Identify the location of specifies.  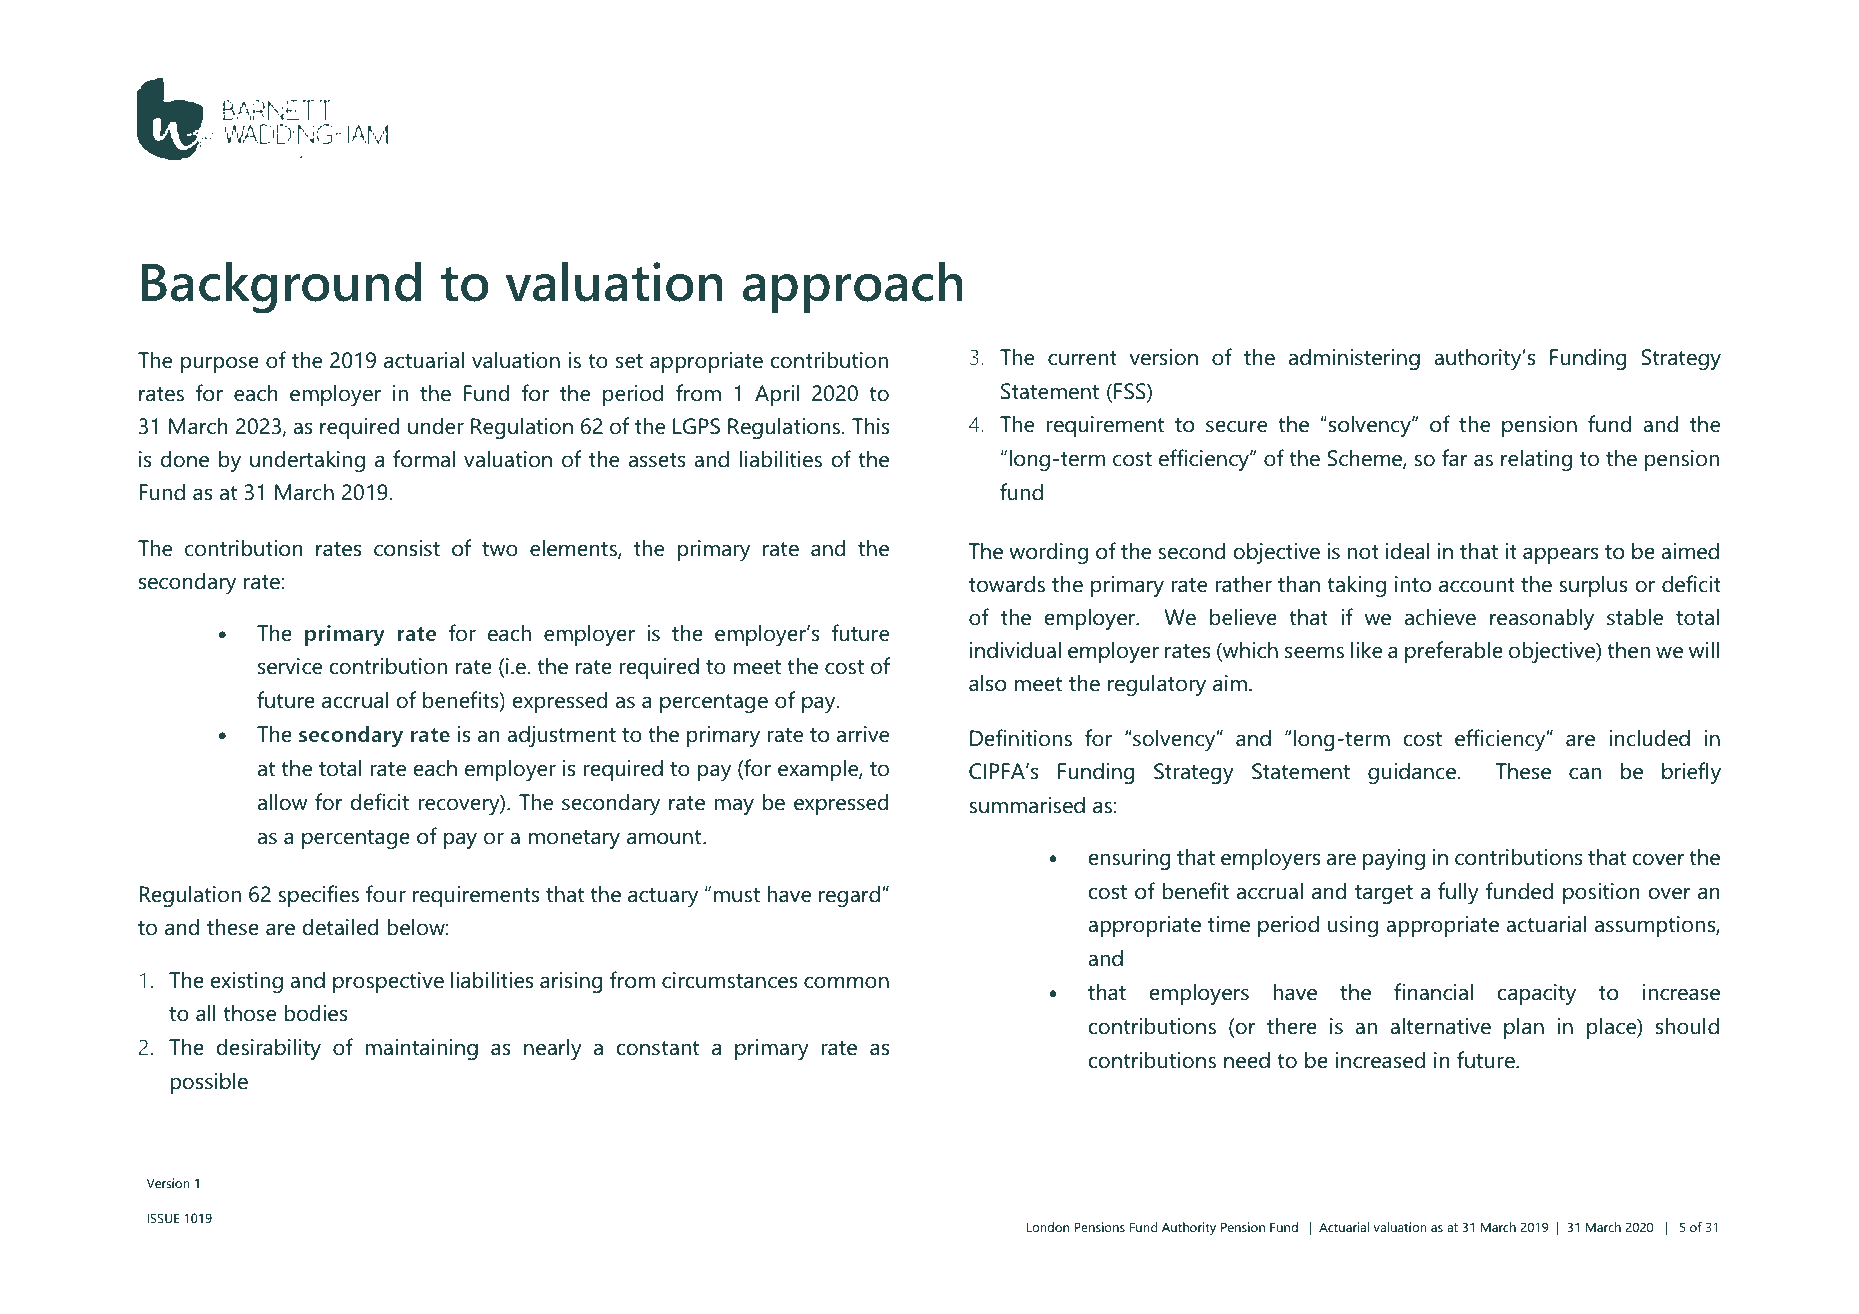
(318, 896).
